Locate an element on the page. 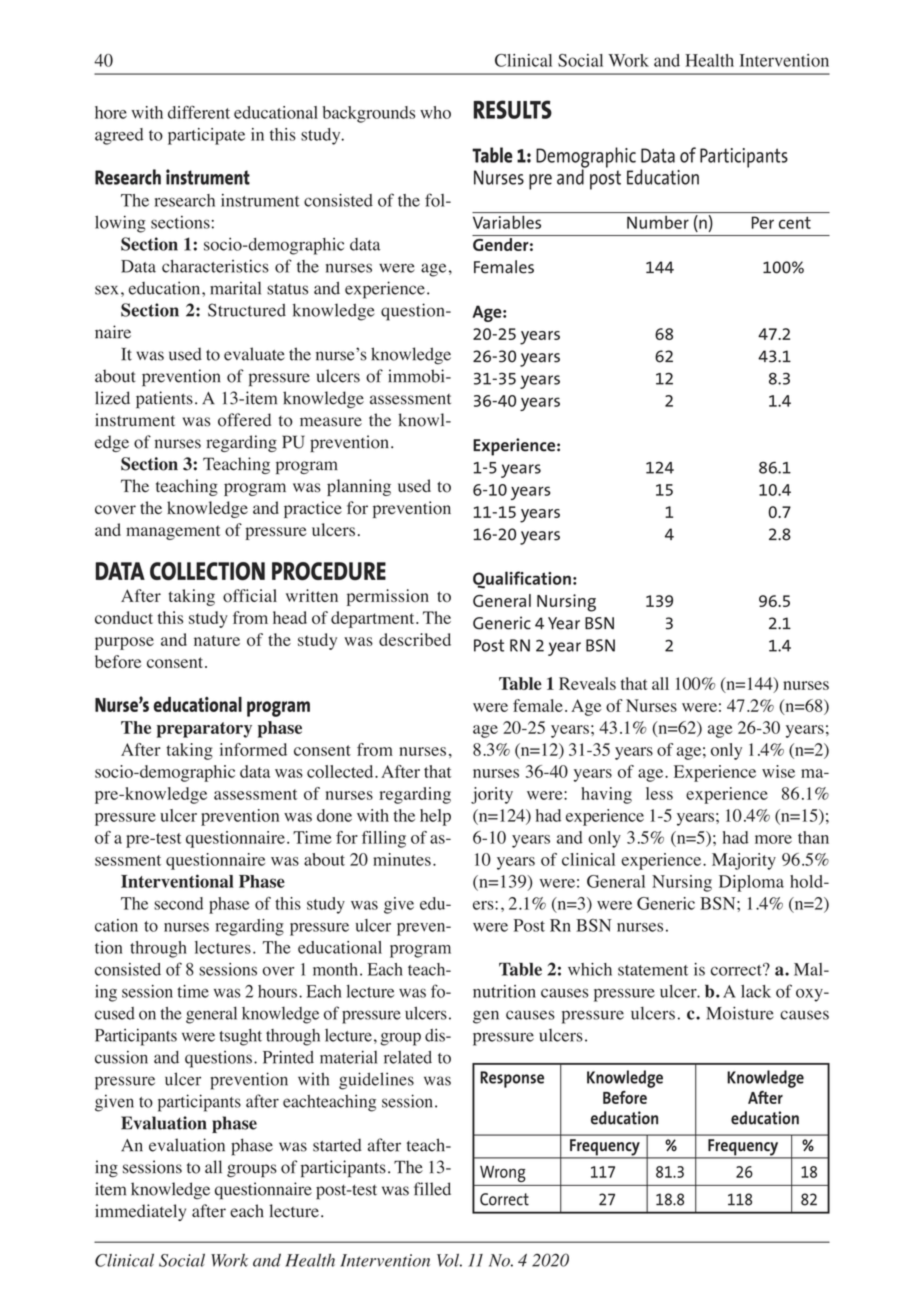 The height and width of the image is (1314, 924). filled is located at coordinates (432, 1189).
